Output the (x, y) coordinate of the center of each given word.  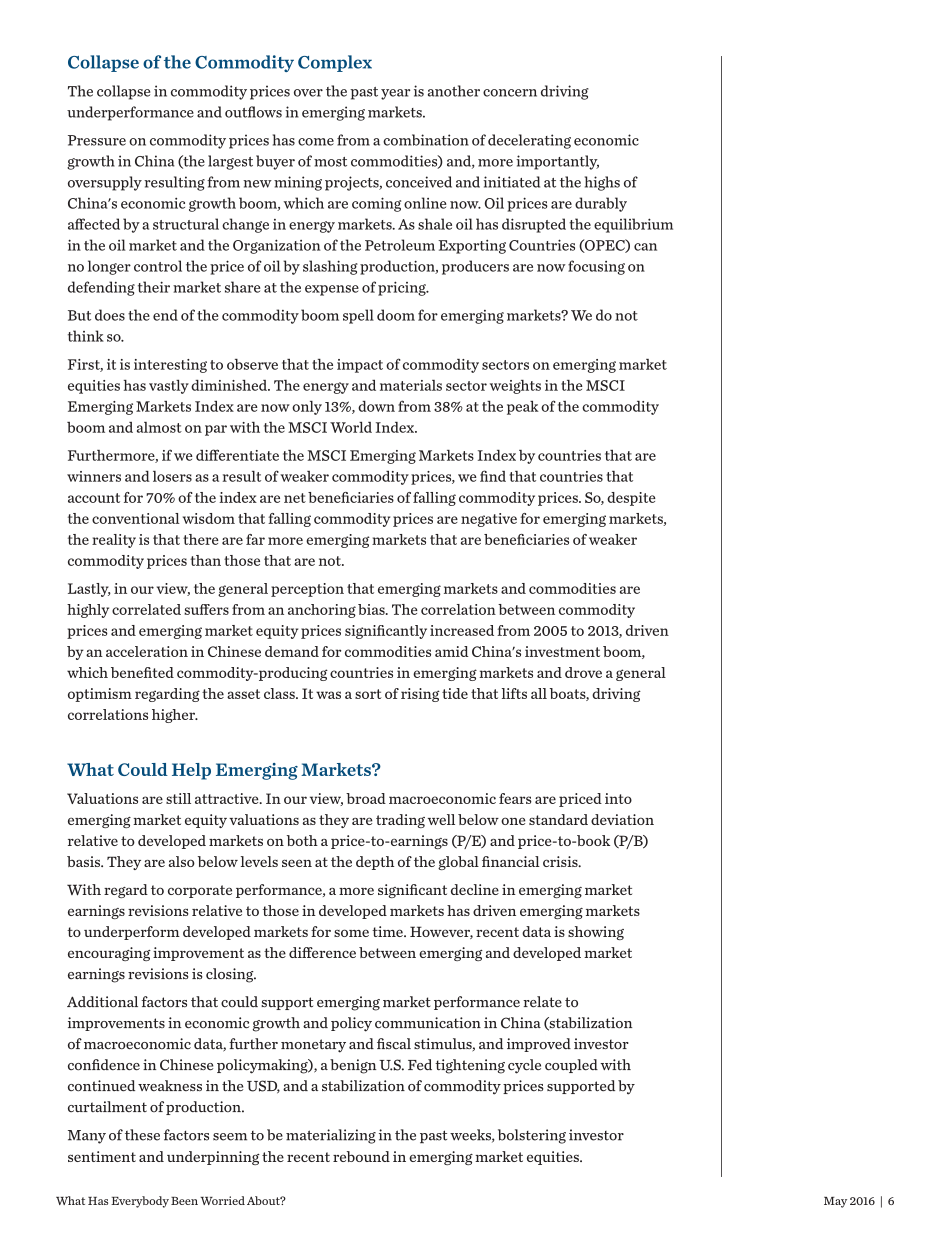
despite (631, 499)
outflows (253, 112)
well (441, 819)
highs (602, 183)
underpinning (213, 1158)
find (493, 476)
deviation (622, 819)
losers (172, 476)
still (178, 798)
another (454, 91)
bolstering (532, 1136)
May (835, 1202)
